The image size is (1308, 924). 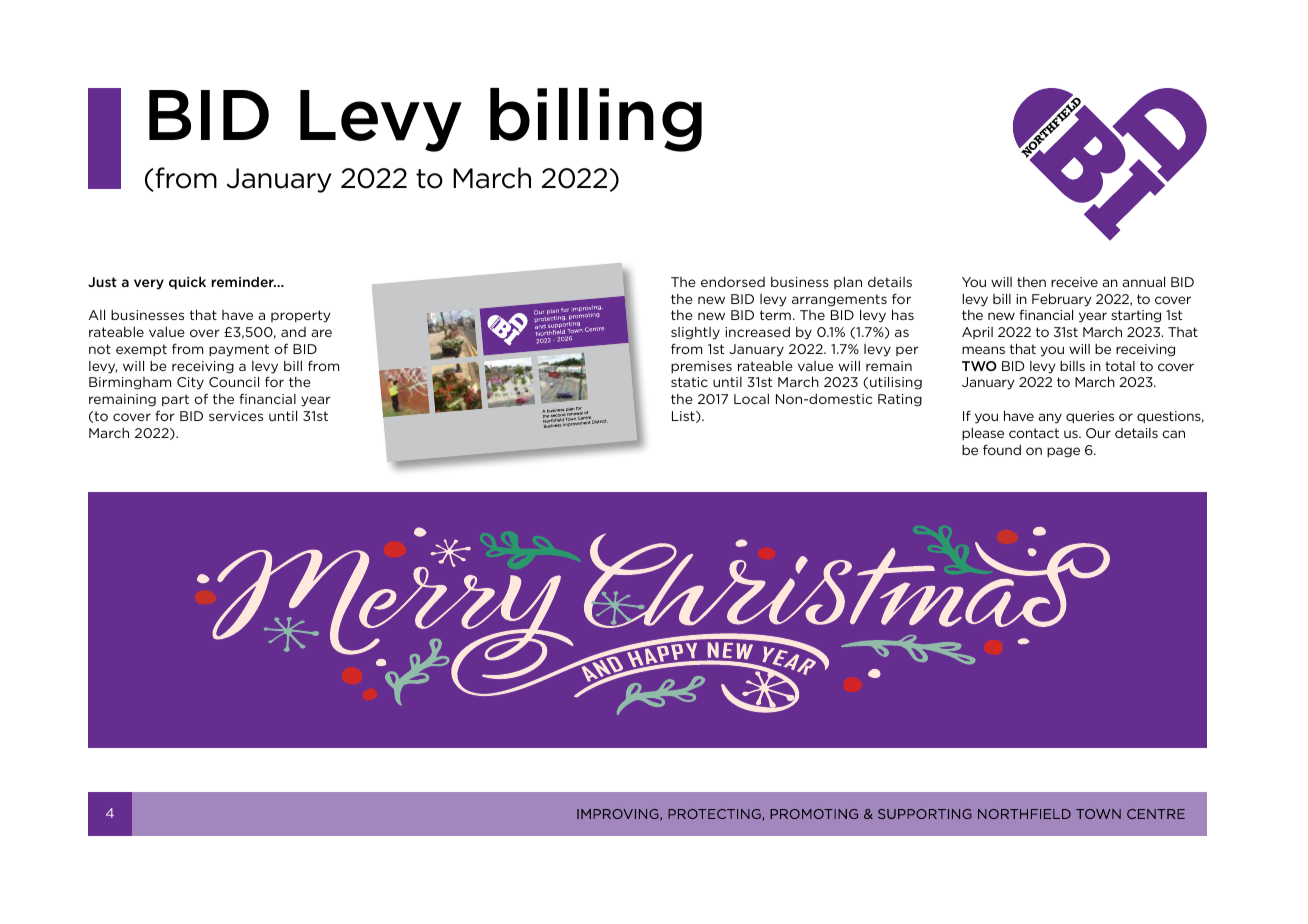 What do you see at coordinates (1090, 417) in the screenshot?
I see `queries` at bounding box center [1090, 417].
